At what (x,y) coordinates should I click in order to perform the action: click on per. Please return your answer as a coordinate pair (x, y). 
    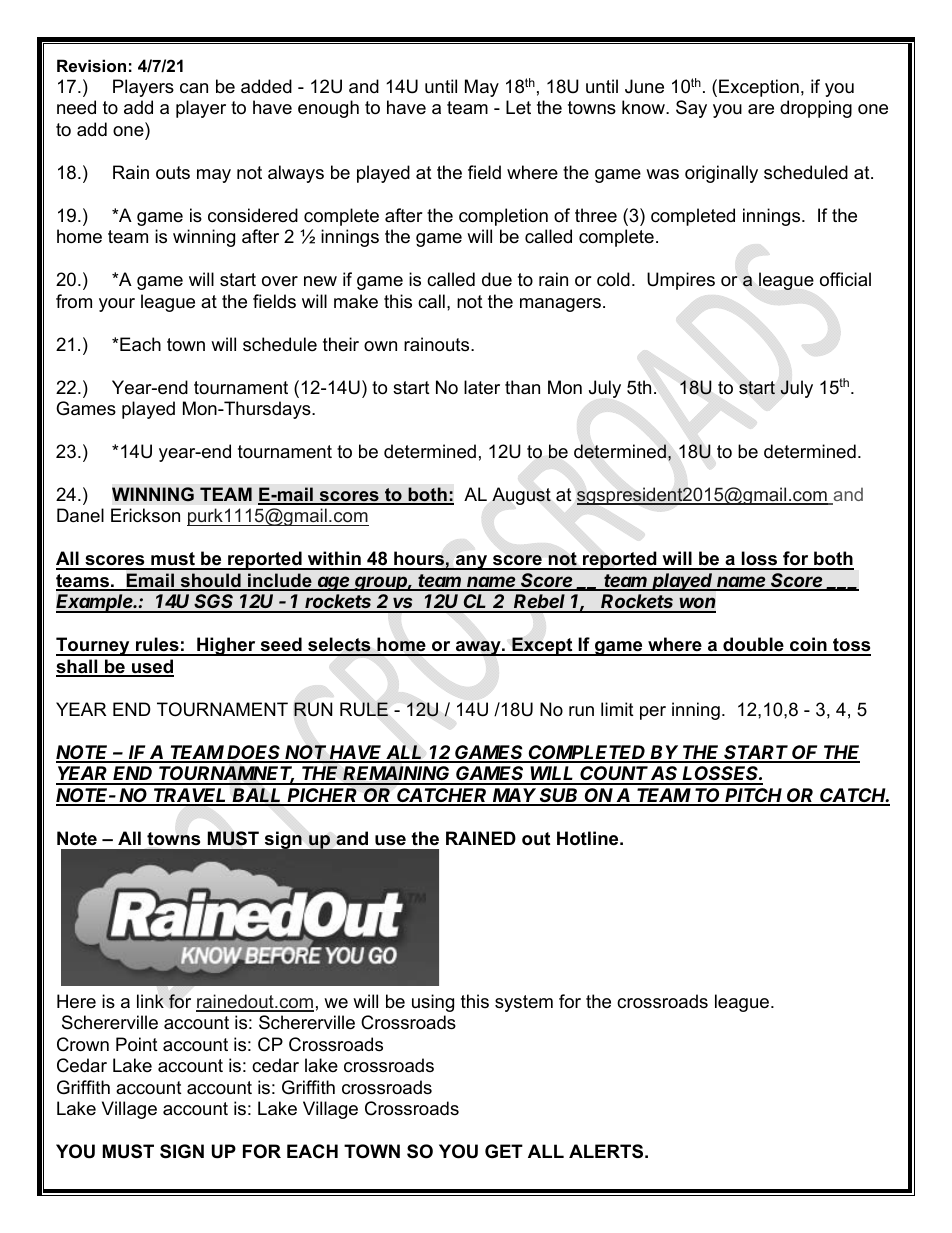
    Looking at the image, I should click on (653, 713).
